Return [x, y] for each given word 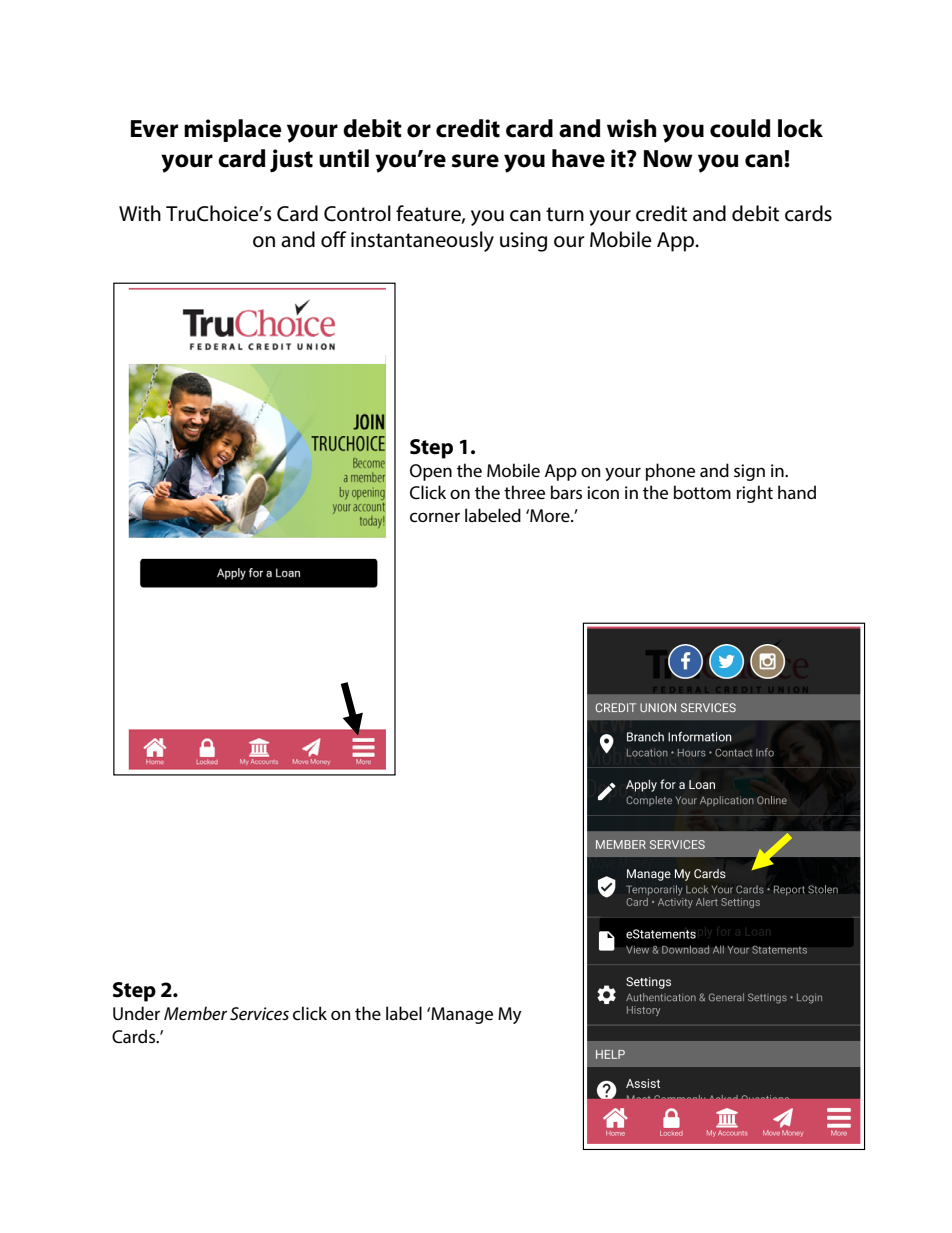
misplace [232, 130]
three [524, 492]
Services [259, 1013]
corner [435, 517]
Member [195, 1013]
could [740, 128]
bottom [702, 492]
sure [475, 161]
